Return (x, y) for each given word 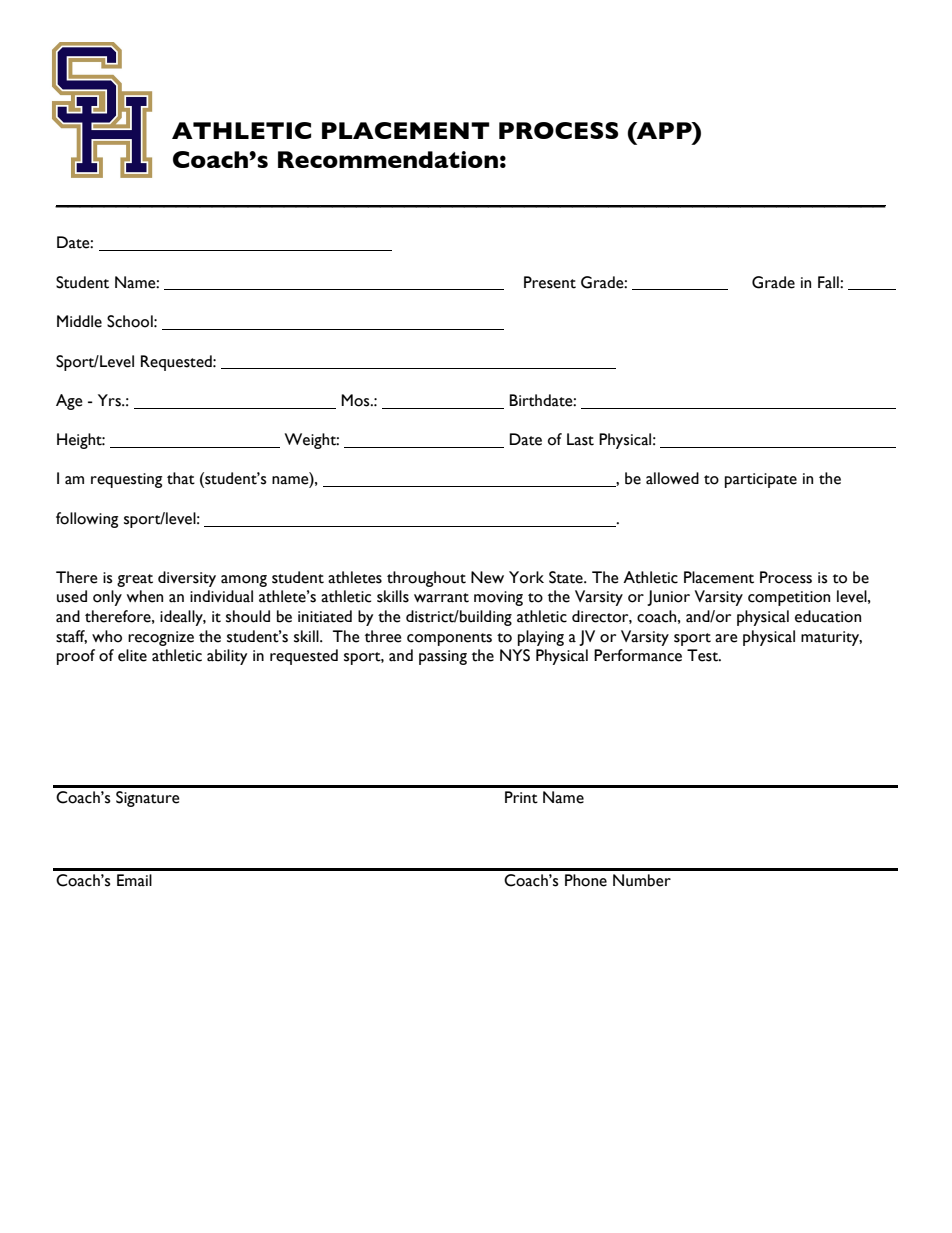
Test (704, 655)
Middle (79, 321)
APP (664, 130)
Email (134, 880)
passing (443, 657)
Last (580, 439)
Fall (829, 282)
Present (550, 282)
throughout (426, 579)
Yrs (110, 400)
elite (132, 655)
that (181, 478)
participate (761, 480)
